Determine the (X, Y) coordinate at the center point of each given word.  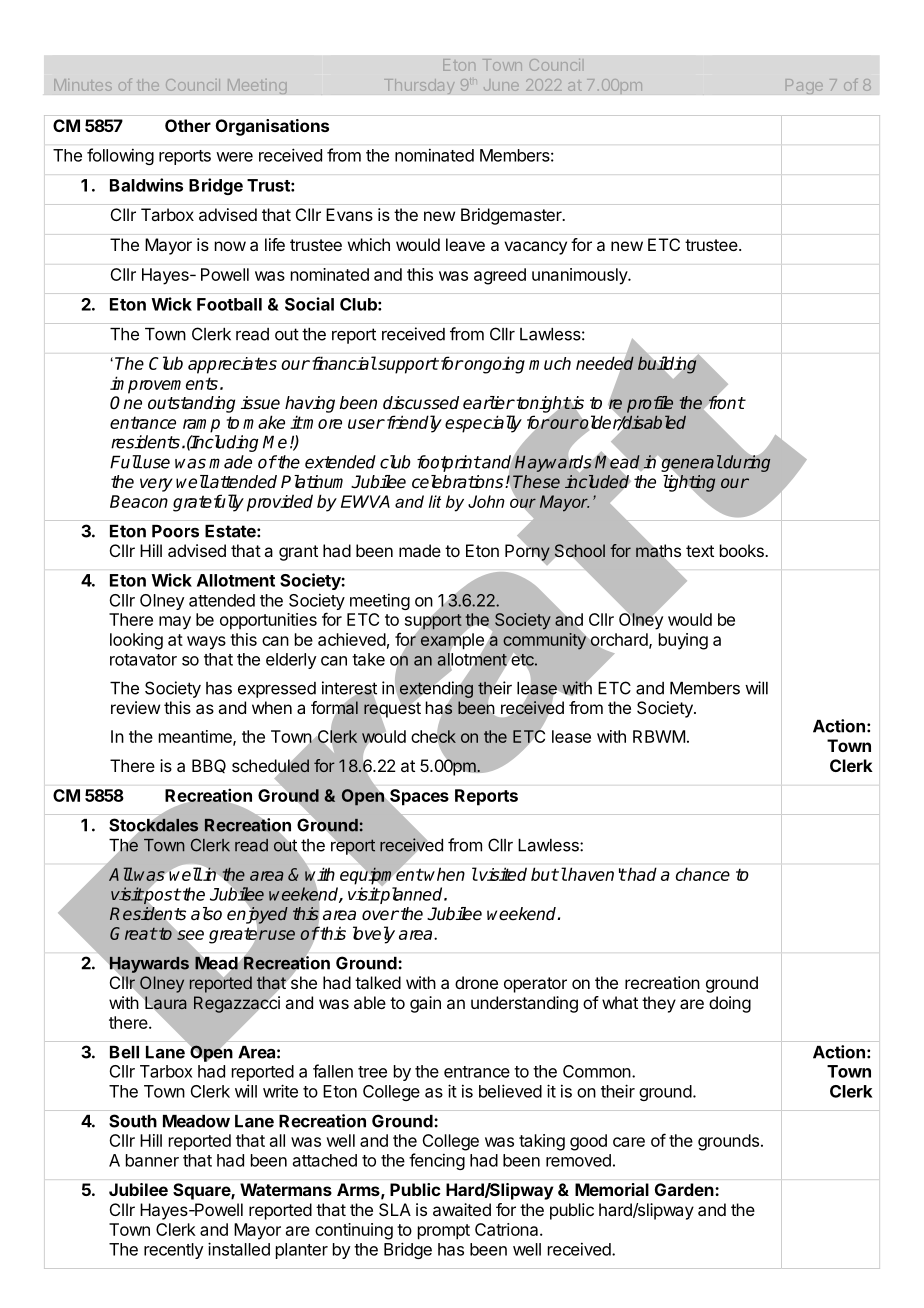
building (667, 365)
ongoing (494, 365)
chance (703, 874)
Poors (175, 531)
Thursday (419, 86)
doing (730, 1004)
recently (174, 1251)
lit (435, 501)
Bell (124, 1052)
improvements (164, 385)
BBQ (209, 766)
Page (804, 86)
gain (425, 1004)
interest (349, 689)
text (700, 551)
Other (188, 125)
